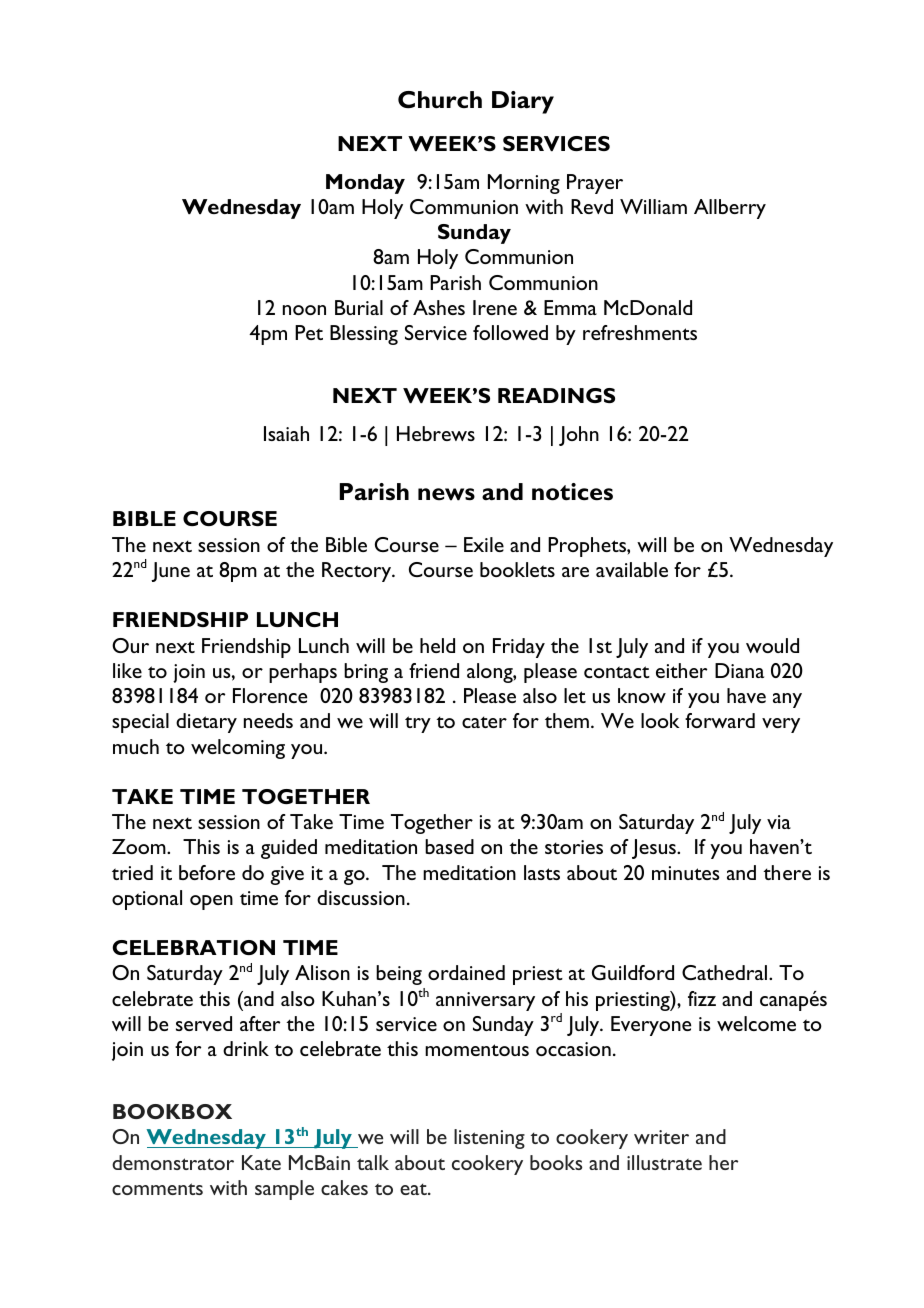 The height and width of the screenshot is (1308, 924). Describe the element at coordinates (365, 184) in the screenshot. I see `Monday` at that location.
